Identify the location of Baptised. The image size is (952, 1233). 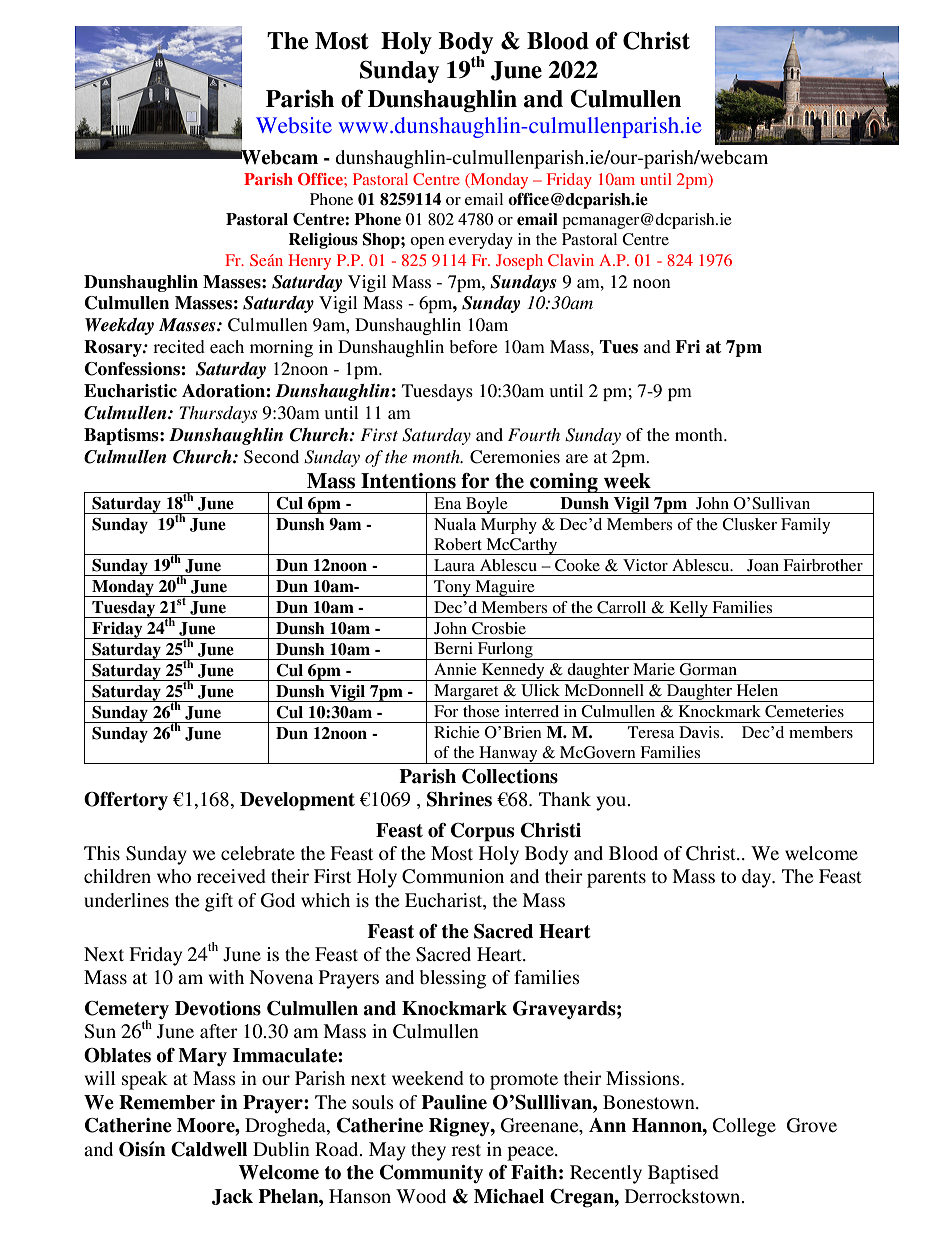
(683, 1174).
